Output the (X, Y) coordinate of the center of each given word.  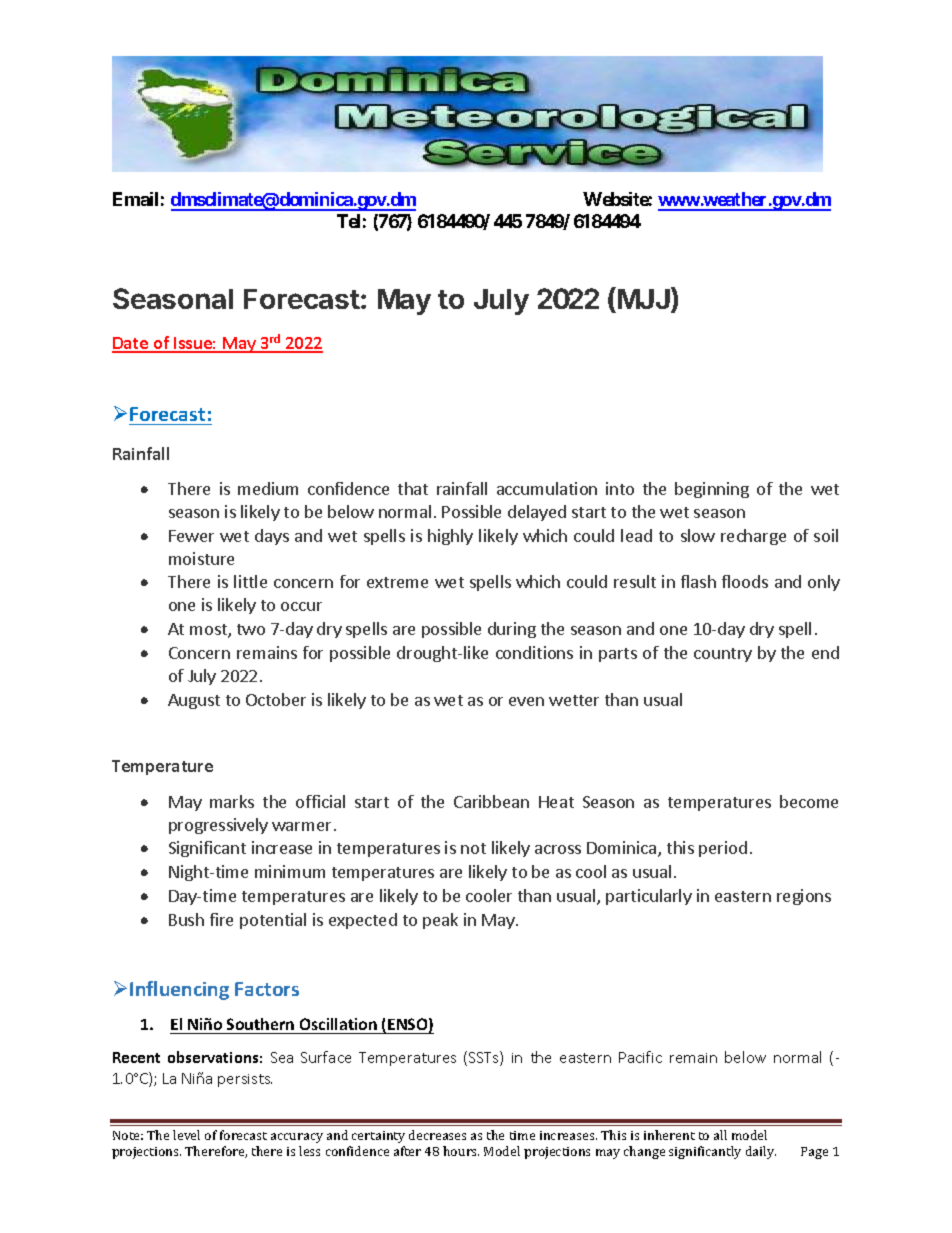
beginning (712, 490)
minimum (290, 871)
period (723, 849)
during (512, 630)
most (209, 631)
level (186, 1135)
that (413, 488)
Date (131, 344)
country (723, 655)
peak (440, 921)
